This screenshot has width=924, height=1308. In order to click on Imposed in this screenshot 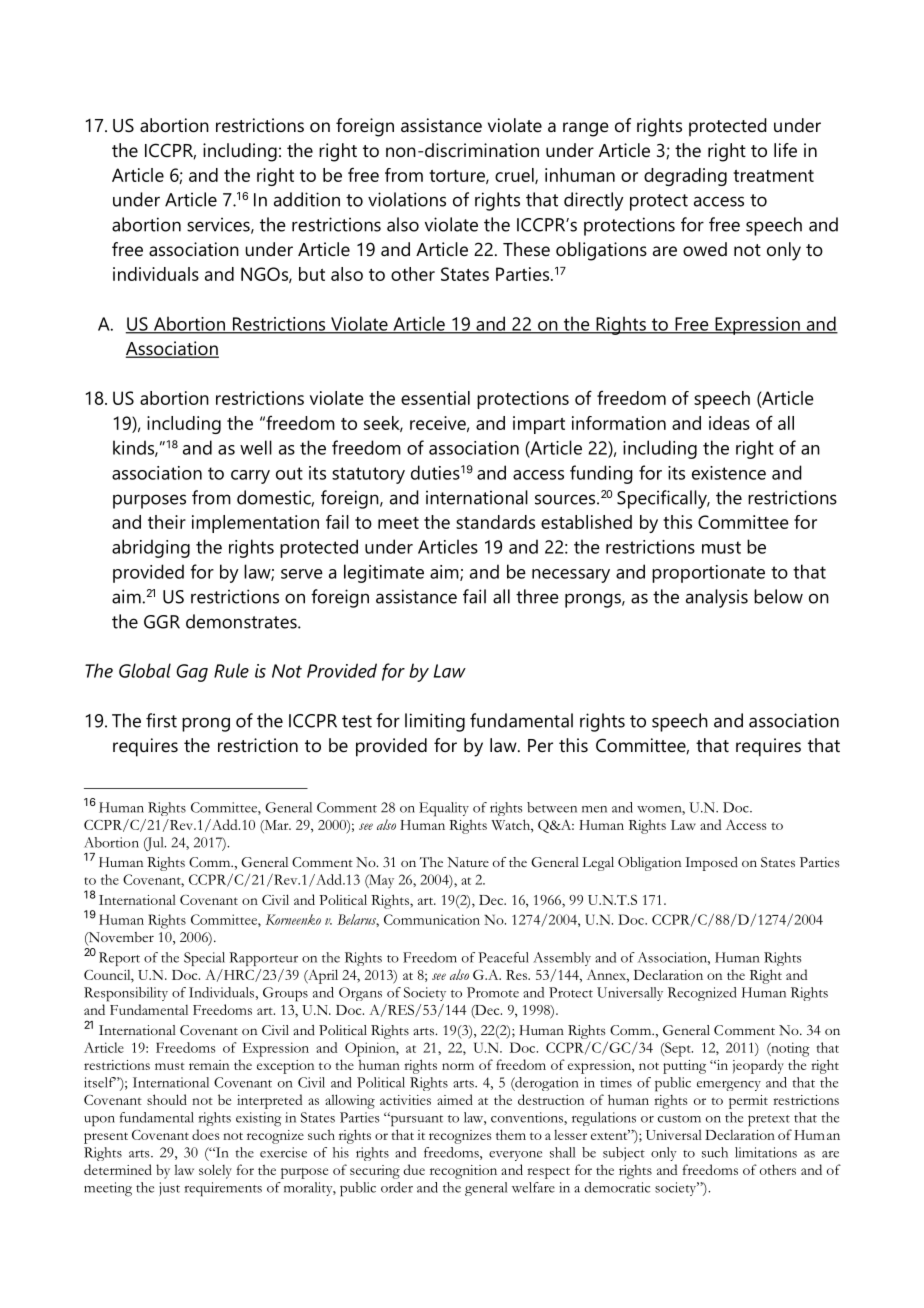, I will do `click(711, 864)`.
